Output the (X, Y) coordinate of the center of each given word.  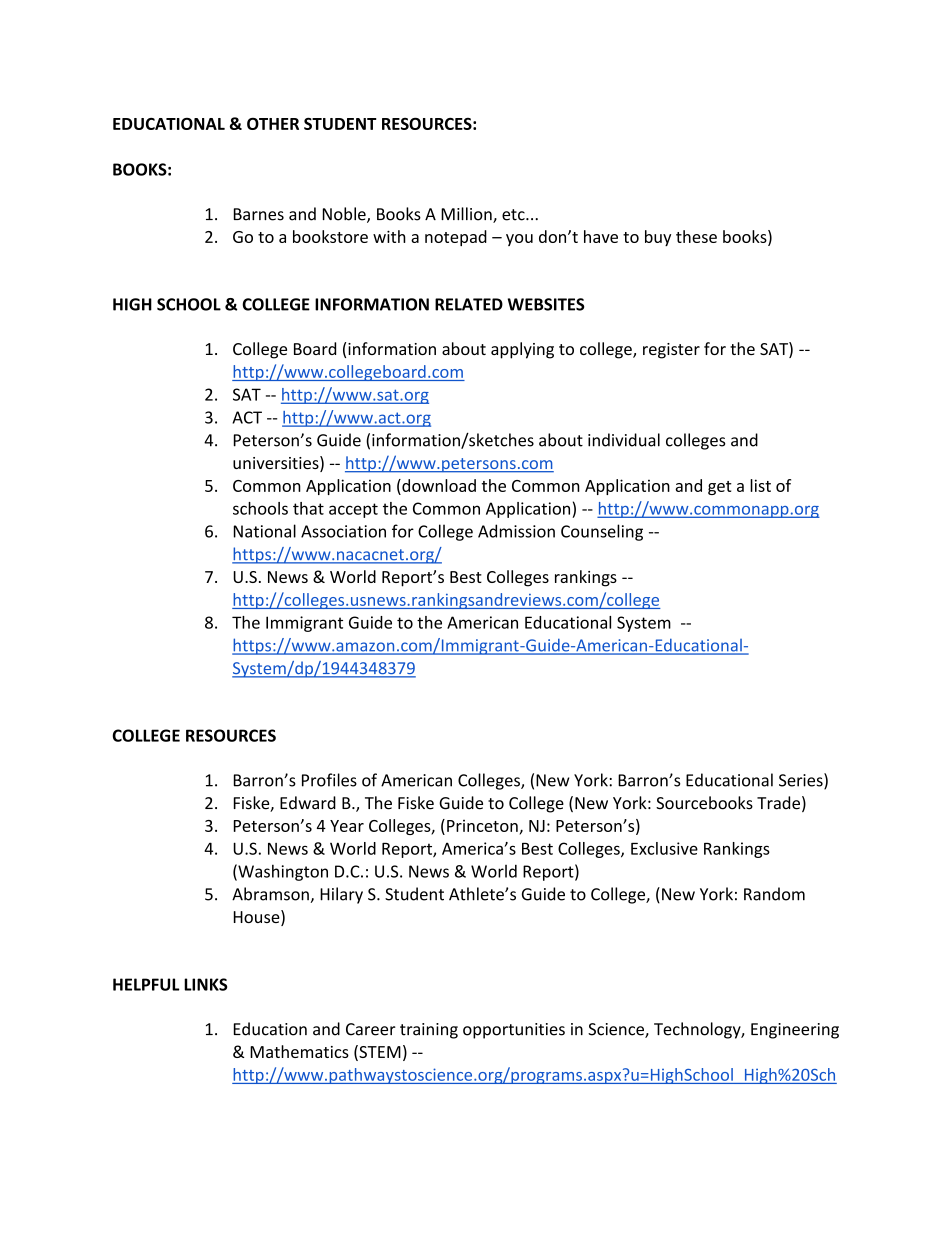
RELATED (469, 304)
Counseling (602, 532)
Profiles (329, 780)
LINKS (205, 984)
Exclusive (664, 848)
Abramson (271, 895)
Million (467, 215)
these (696, 236)
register (671, 351)
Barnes (259, 214)
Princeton (482, 826)
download (438, 485)
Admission (516, 531)
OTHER (273, 124)
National (265, 531)
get (720, 488)
